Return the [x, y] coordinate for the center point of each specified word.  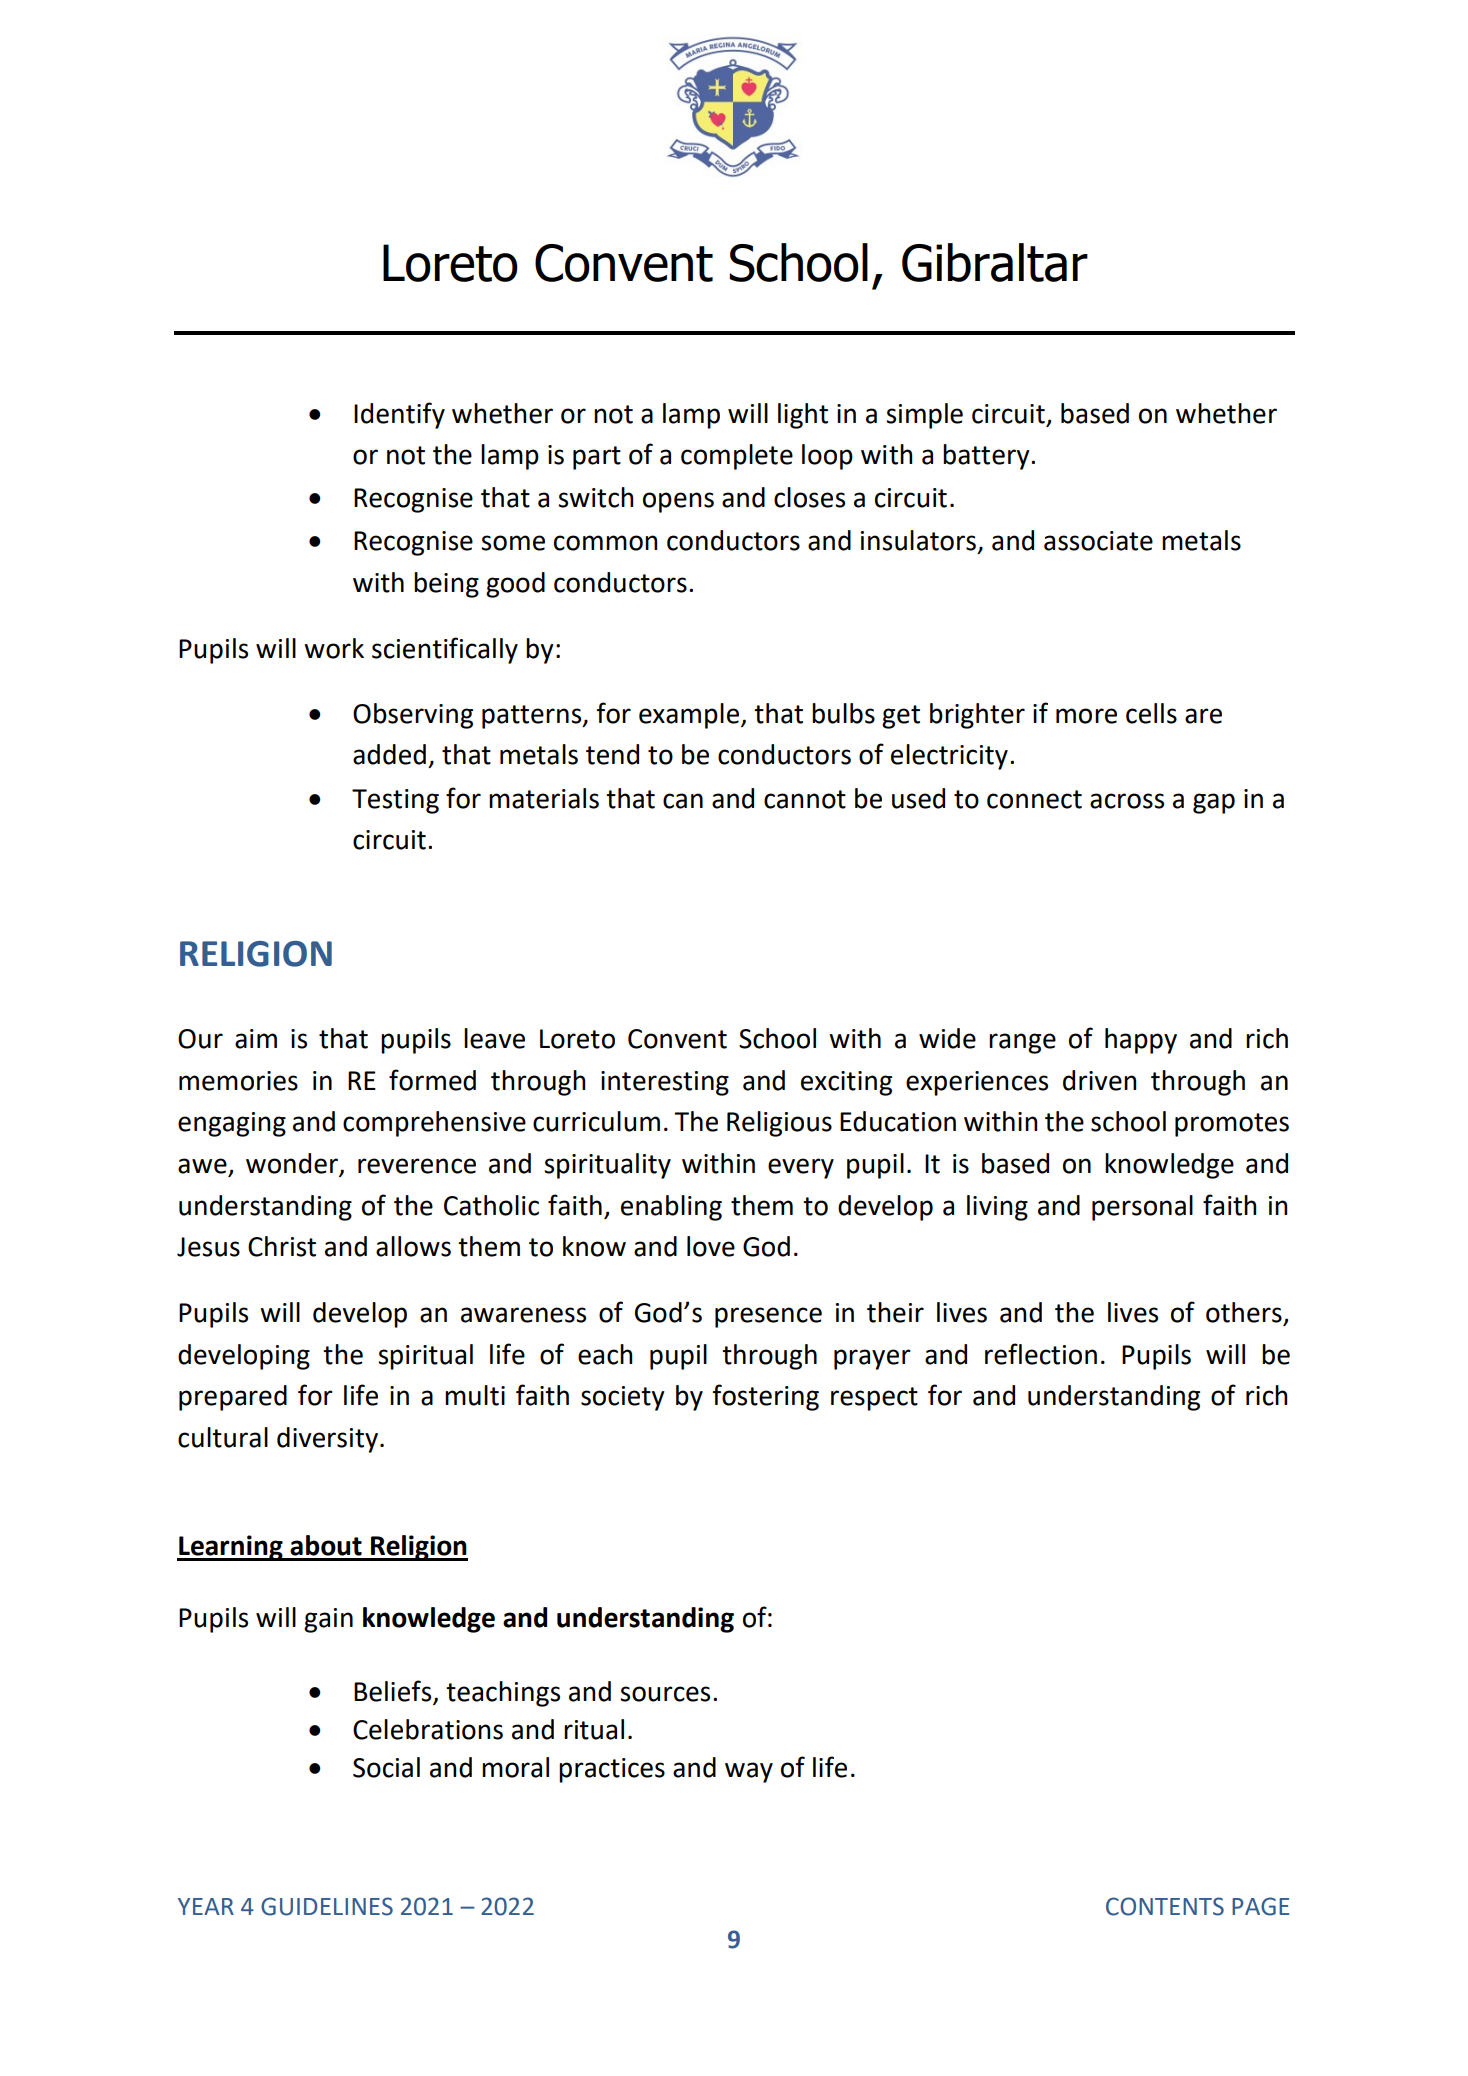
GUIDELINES [327, 1906]
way [749, 1772]
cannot [805, 799]
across [1127, 801]
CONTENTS [1165, 1906]
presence [768, 1317]
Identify [399, 415]
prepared [233, 1398]
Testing [395, 801]
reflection [1041, 1354]
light [803, 416]
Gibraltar [995, 262]
